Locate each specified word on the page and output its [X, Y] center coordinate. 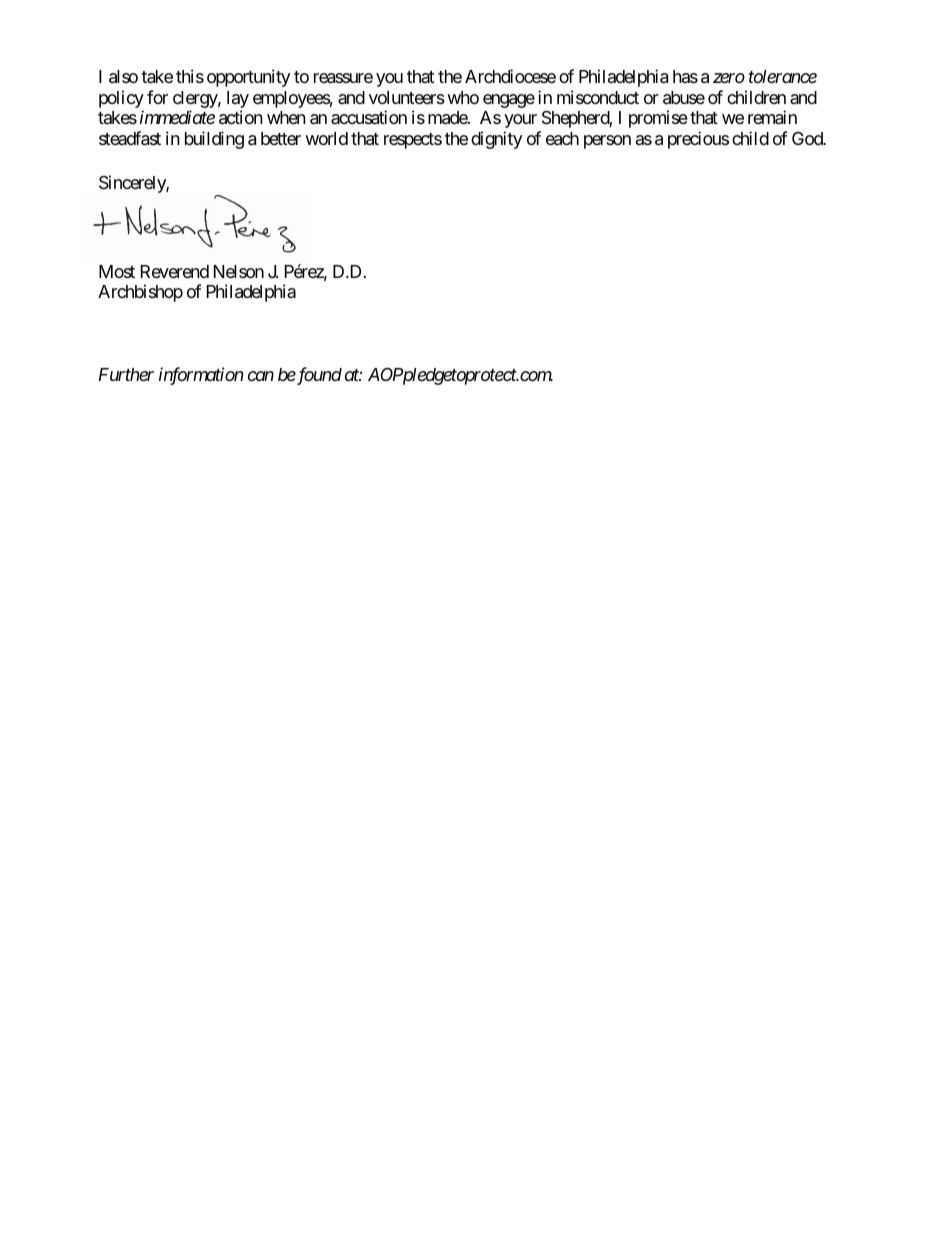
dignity [496, 140]
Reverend [175, 271]
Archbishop [140, 293]
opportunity [248, 78]
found [318, 376]
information [201, 376]
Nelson [239, 271]
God [808, 138]
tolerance [783, 76]
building [214, 140]
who [463, 97]
